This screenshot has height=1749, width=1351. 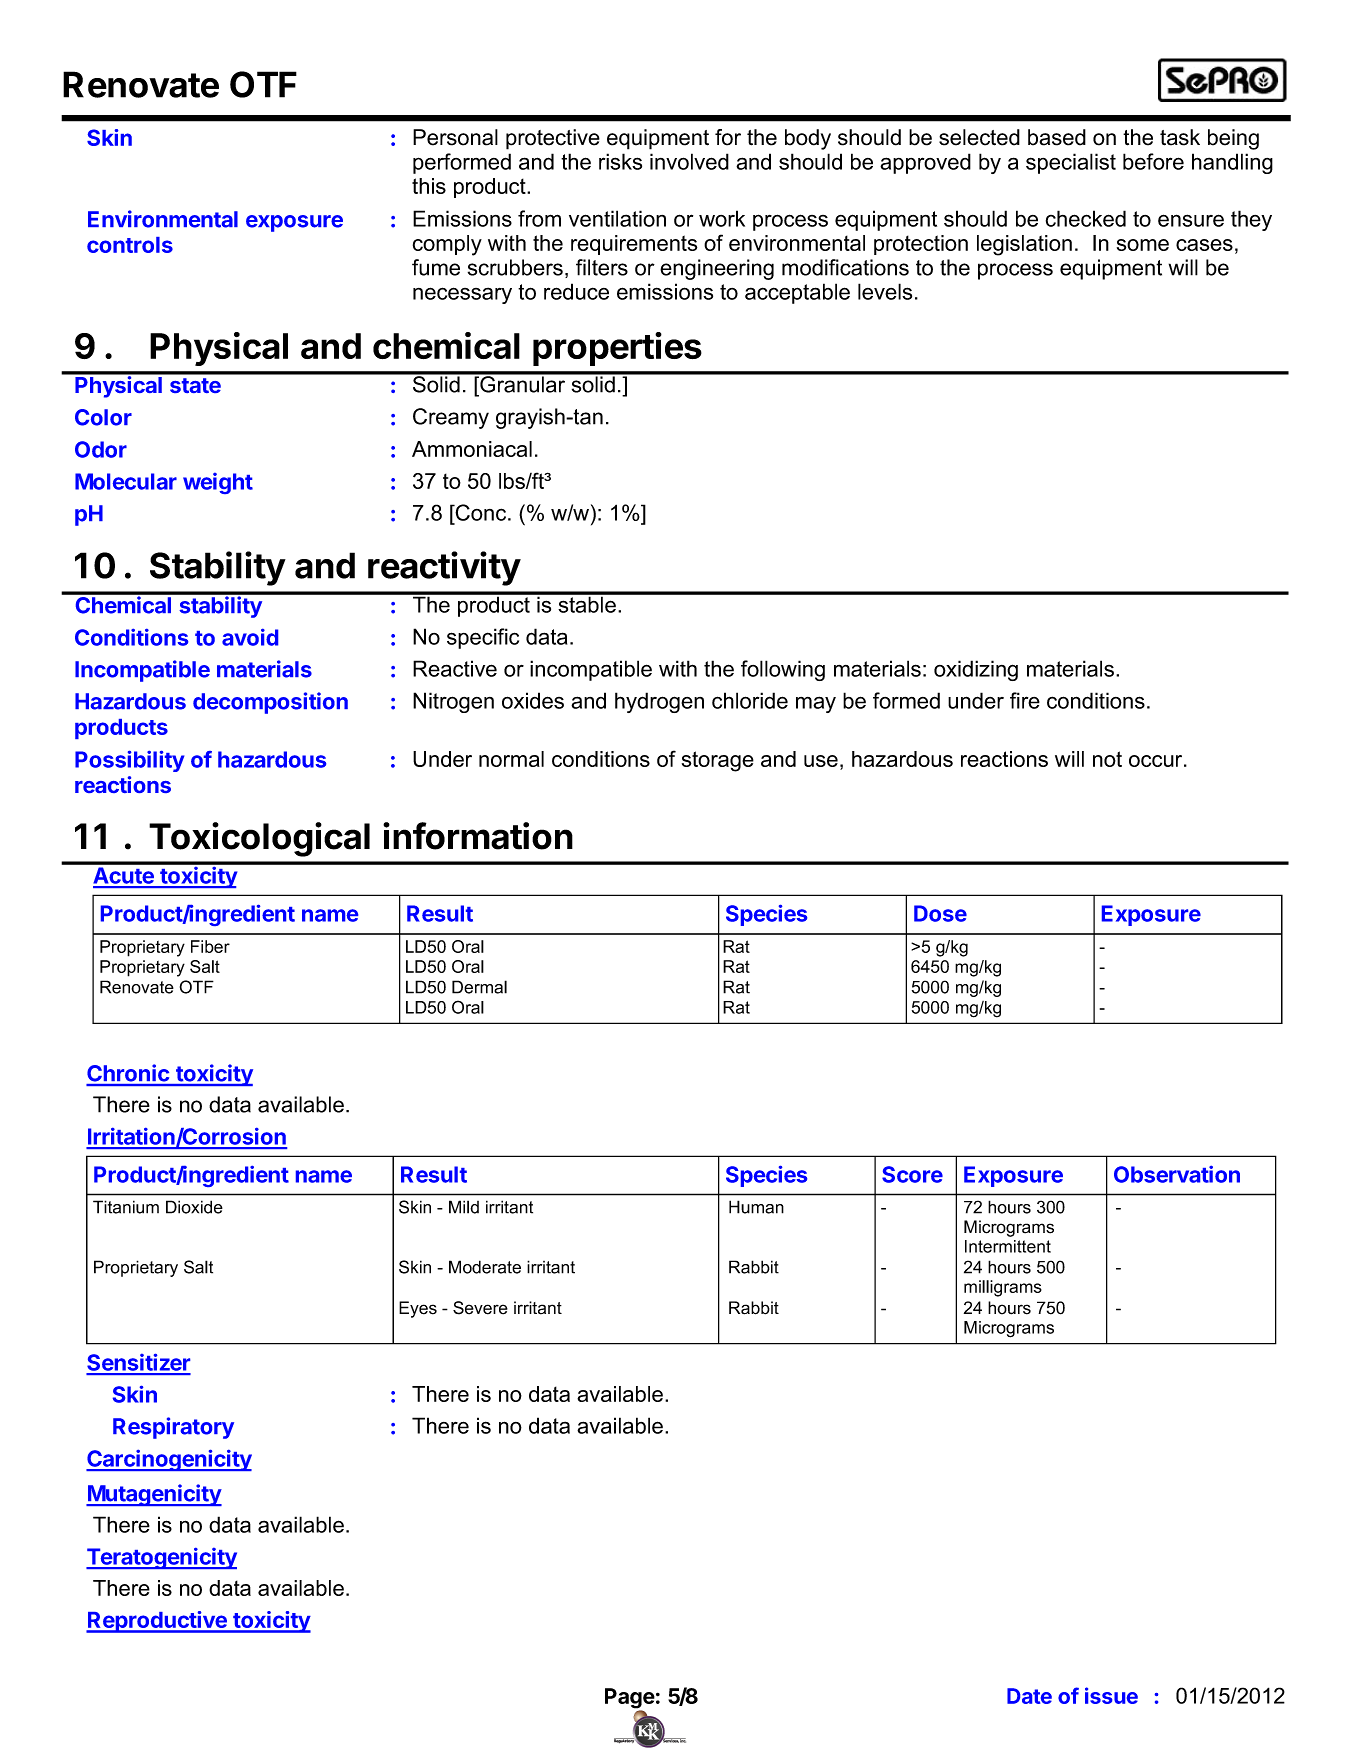 What do you see at coordinates (1111, 1695) in the screenshot?
I see `issue` at bounding box center [1111, 1695].
